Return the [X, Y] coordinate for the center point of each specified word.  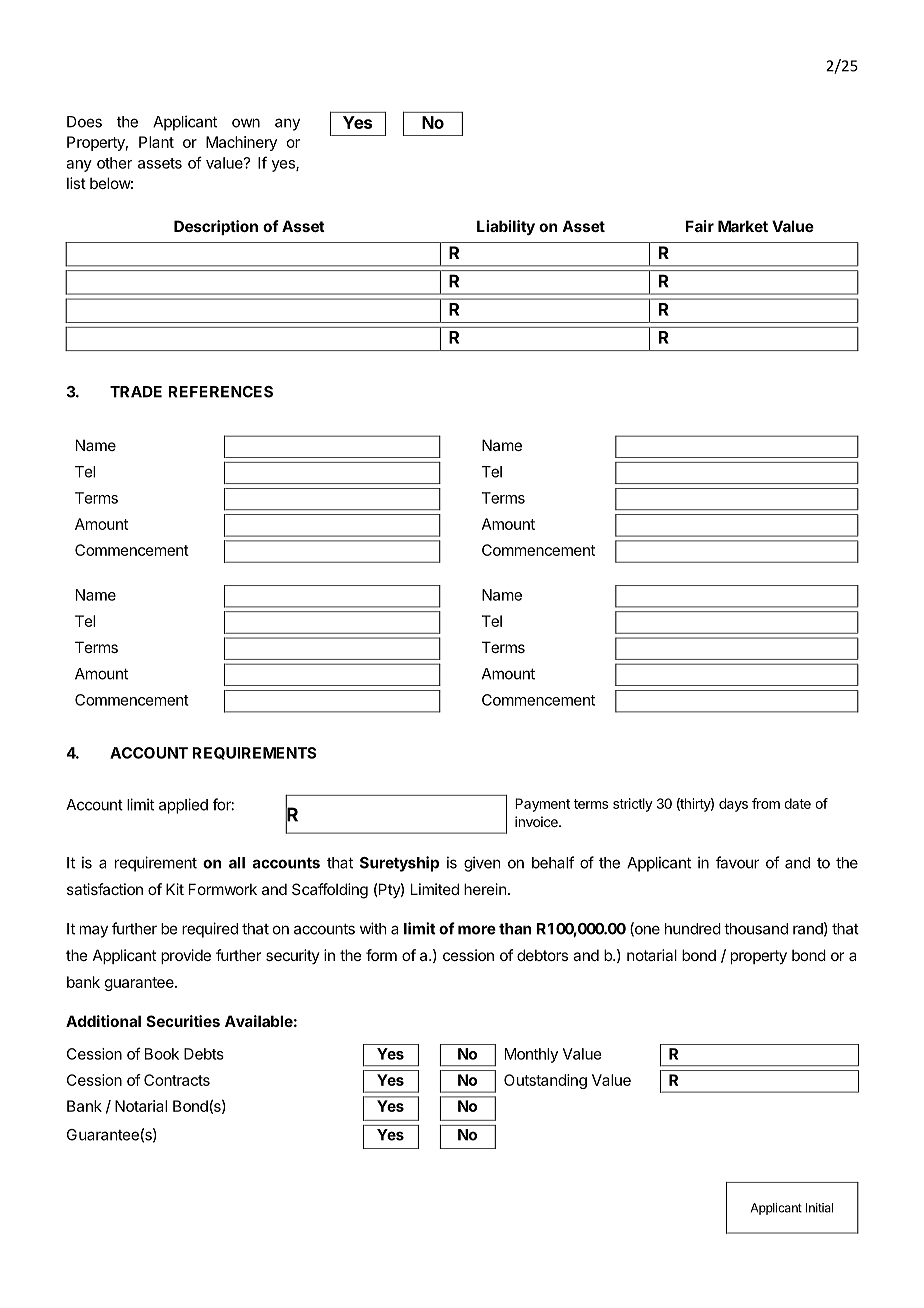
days [733, 805]
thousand [756, 929]
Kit [175, 889]
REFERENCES [220, 392]
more [477, 930]
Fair [700, 226]
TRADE [136, 392]
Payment [542, 805]
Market [743, 226]
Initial [819, 1208]
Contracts [177, 1080]
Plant [156, 142]
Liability [506, 227]
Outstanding [545, 1081]
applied [183, 806]
